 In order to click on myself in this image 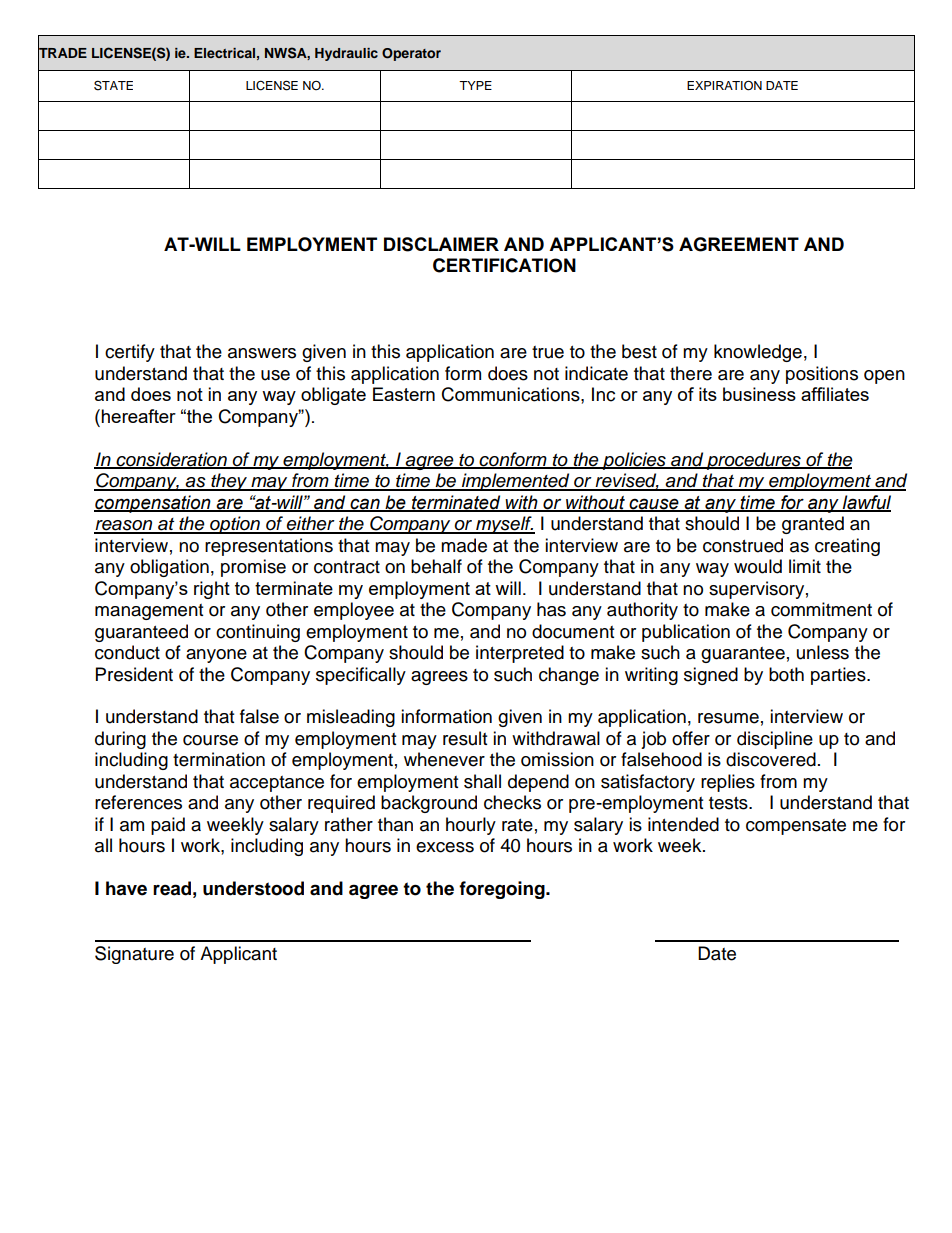, I will do `click(504, 525)`.
